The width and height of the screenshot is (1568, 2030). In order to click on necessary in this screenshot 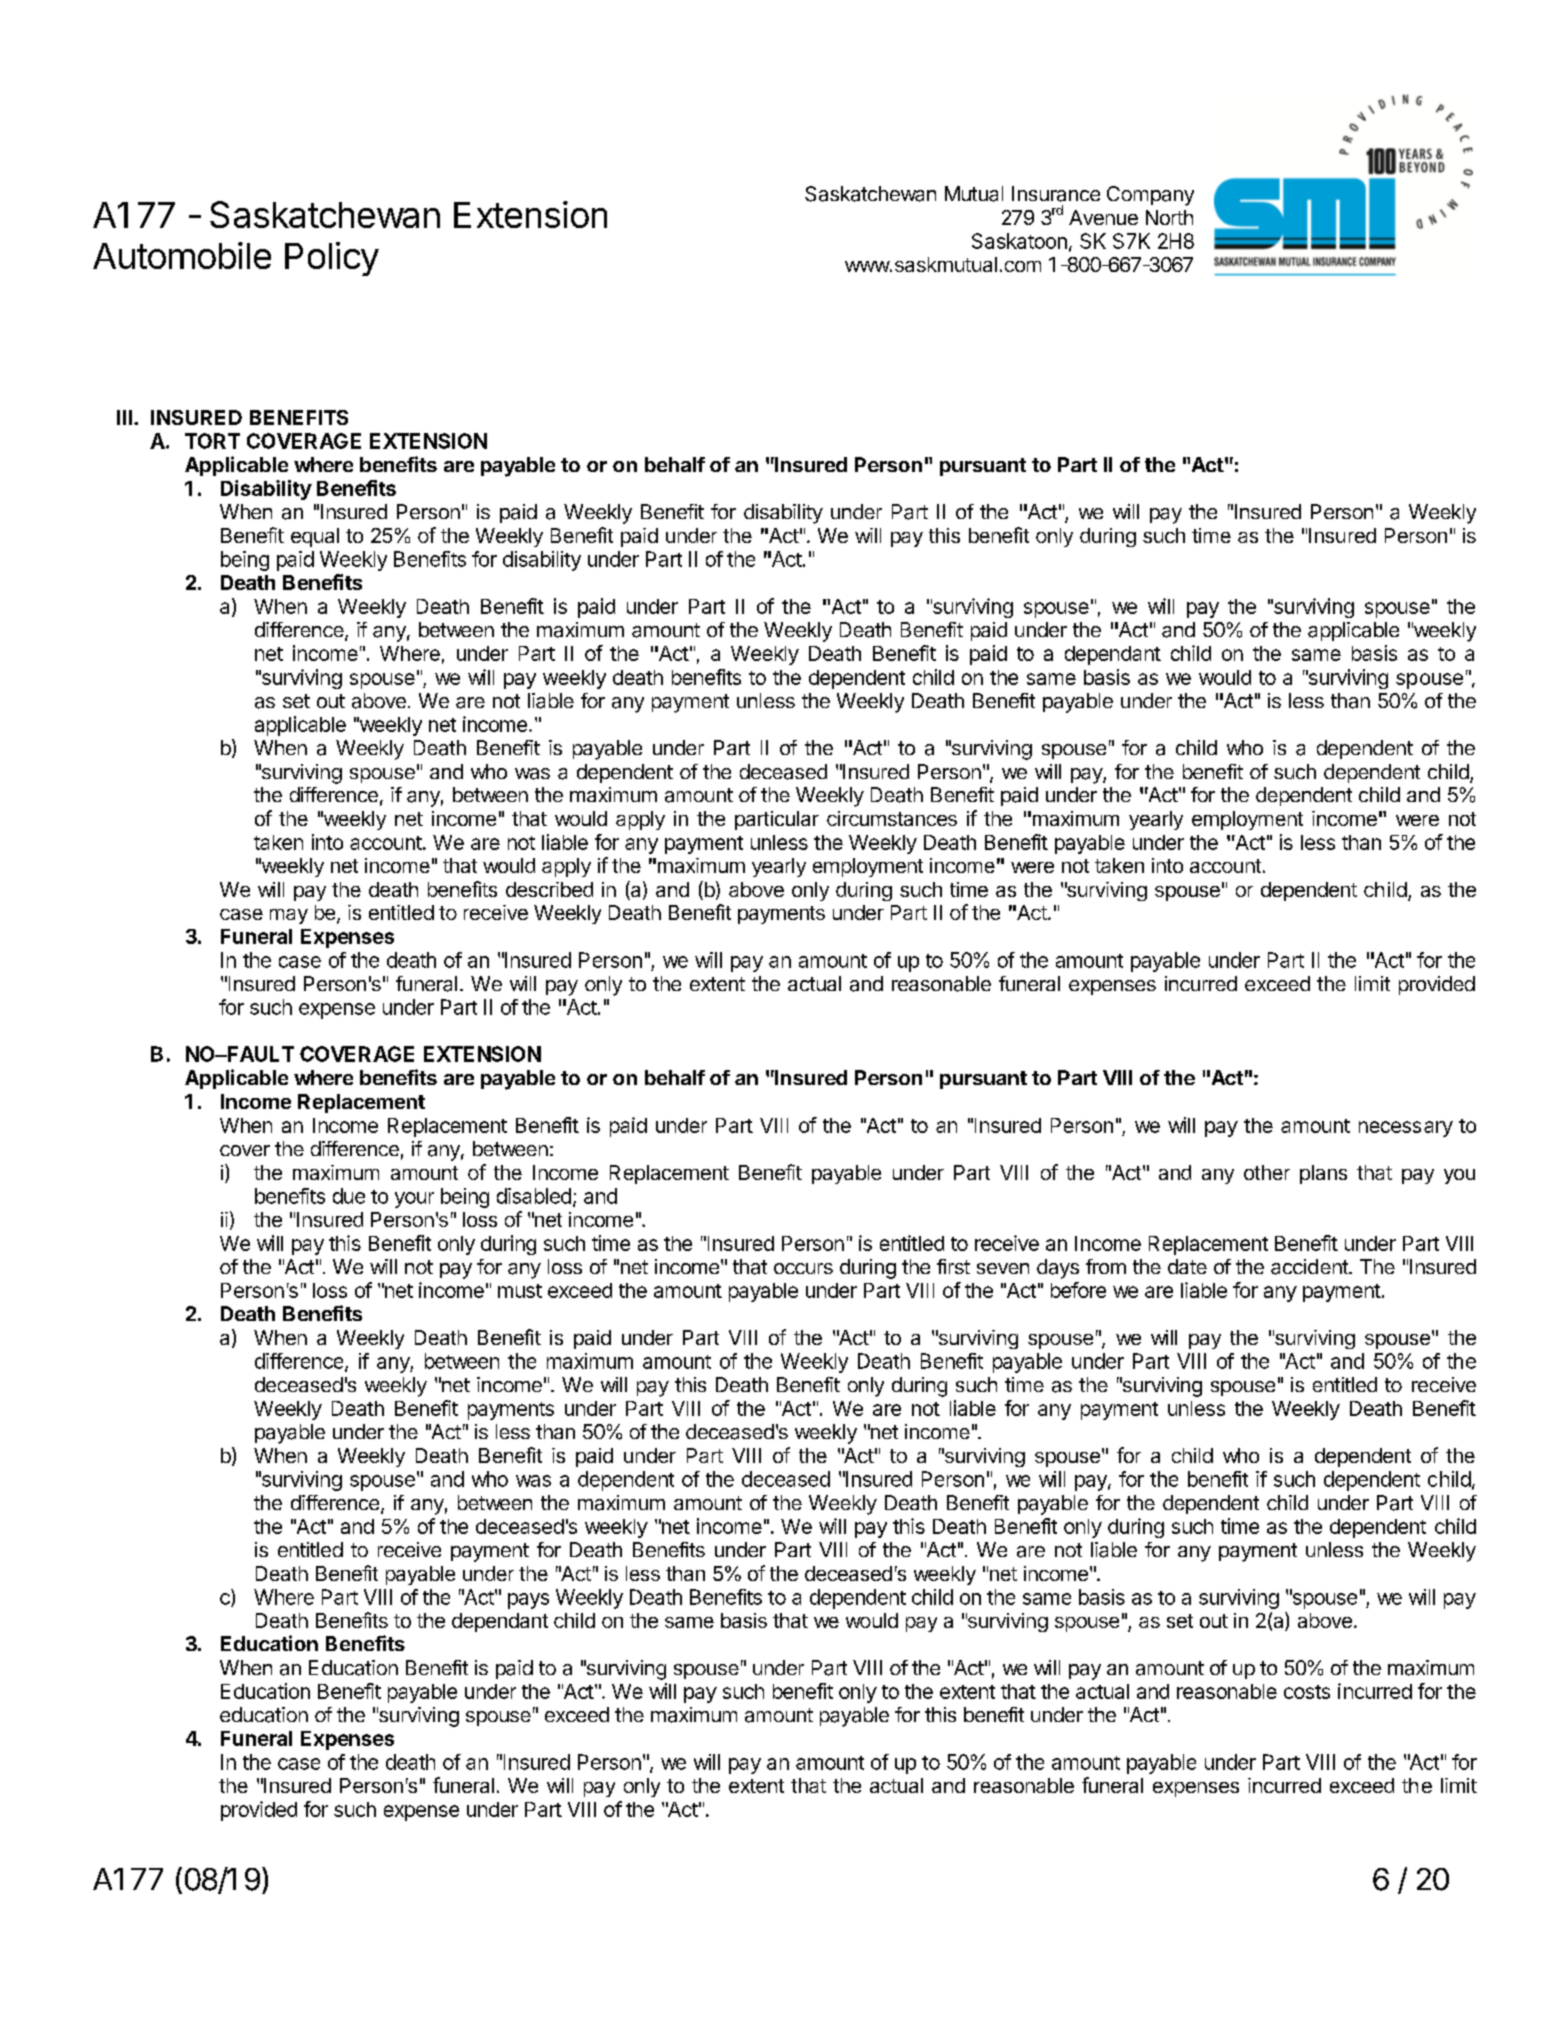, I will do `click(1406, 1129)`.
